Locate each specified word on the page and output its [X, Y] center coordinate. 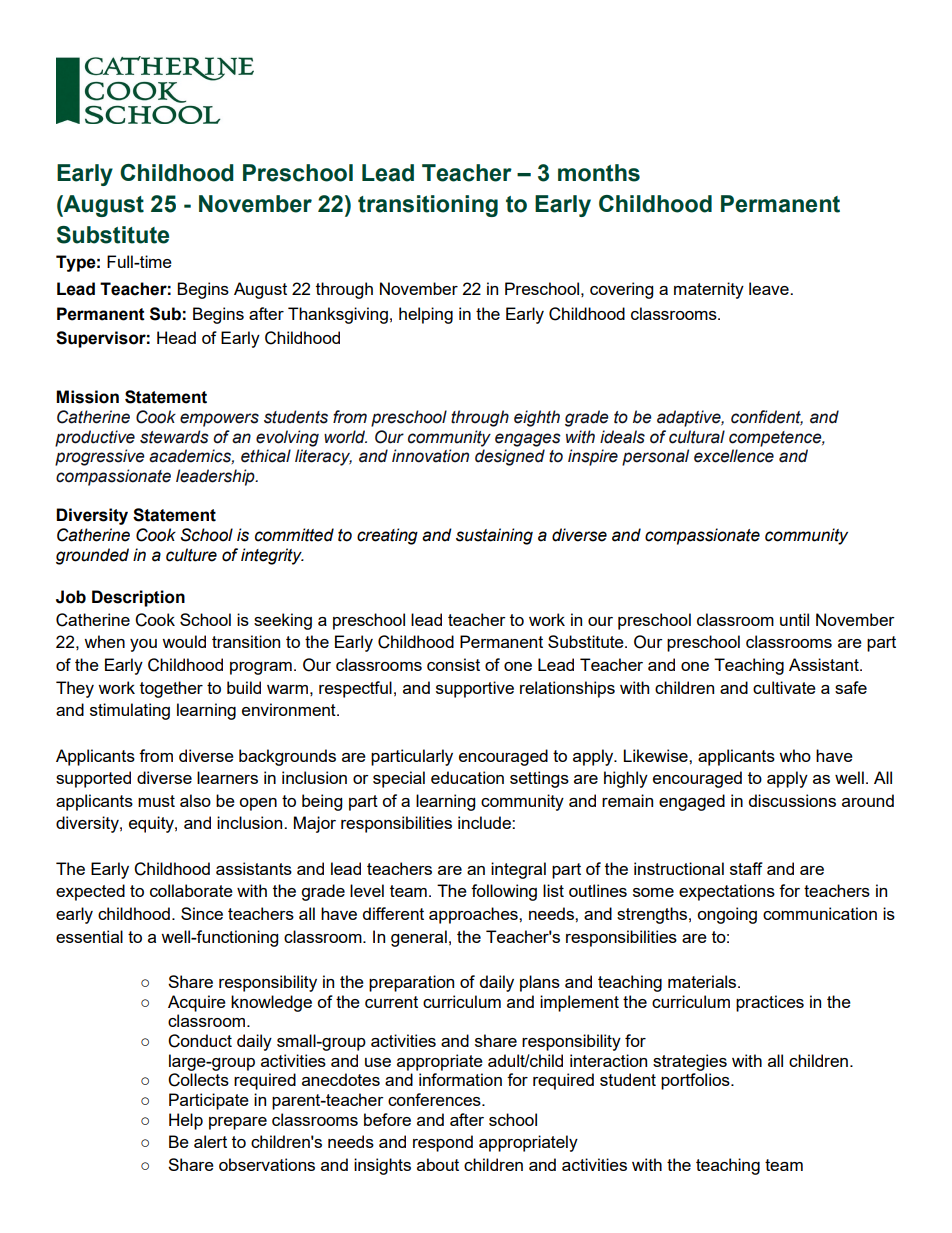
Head [176, 337]
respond [443, 1143]
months [599, 173]
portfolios [696, 1081]
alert [210, 1141]
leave [770, 288]
